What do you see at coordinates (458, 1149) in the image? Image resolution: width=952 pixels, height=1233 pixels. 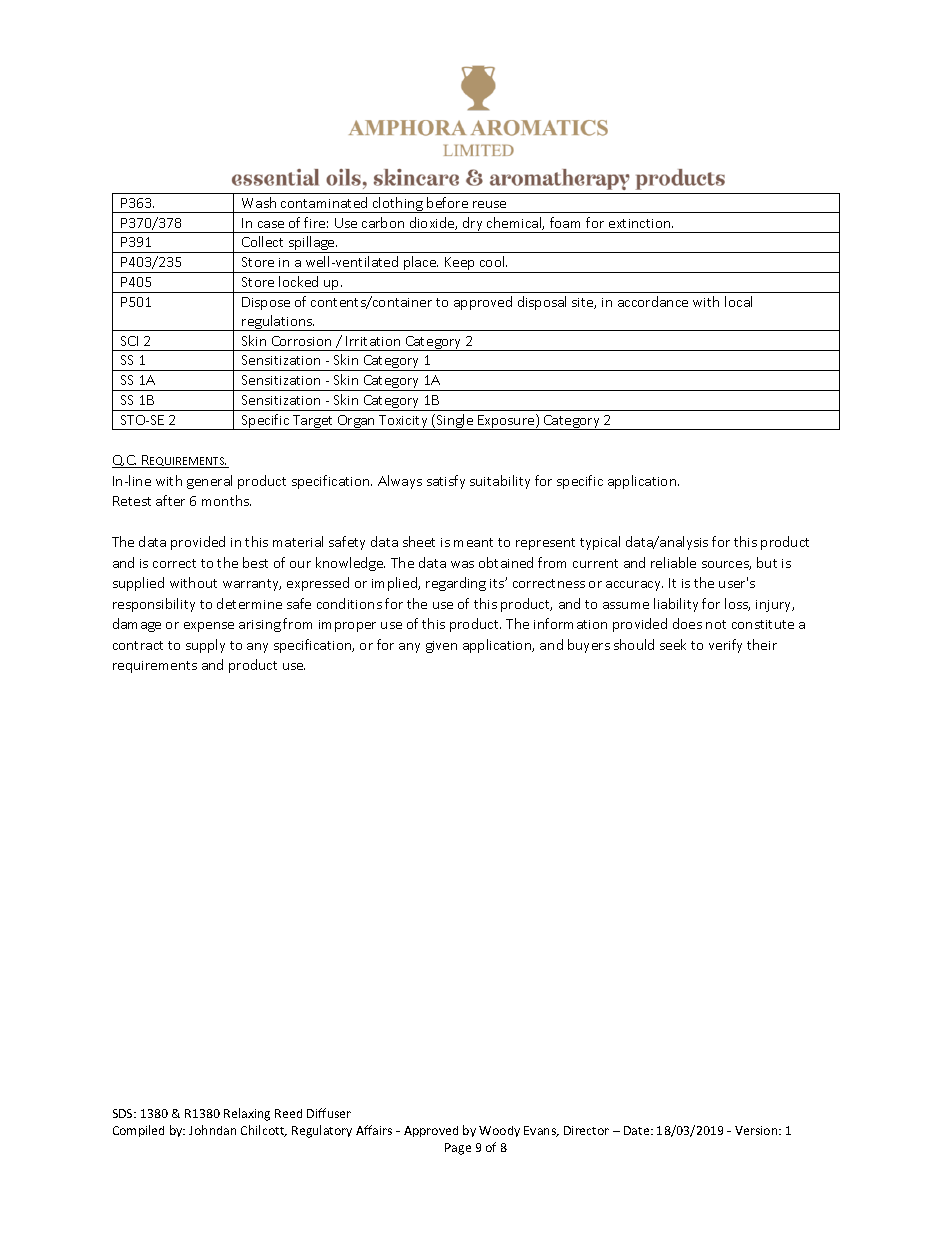 I see `Page` at bounding box center [458, 1149].
